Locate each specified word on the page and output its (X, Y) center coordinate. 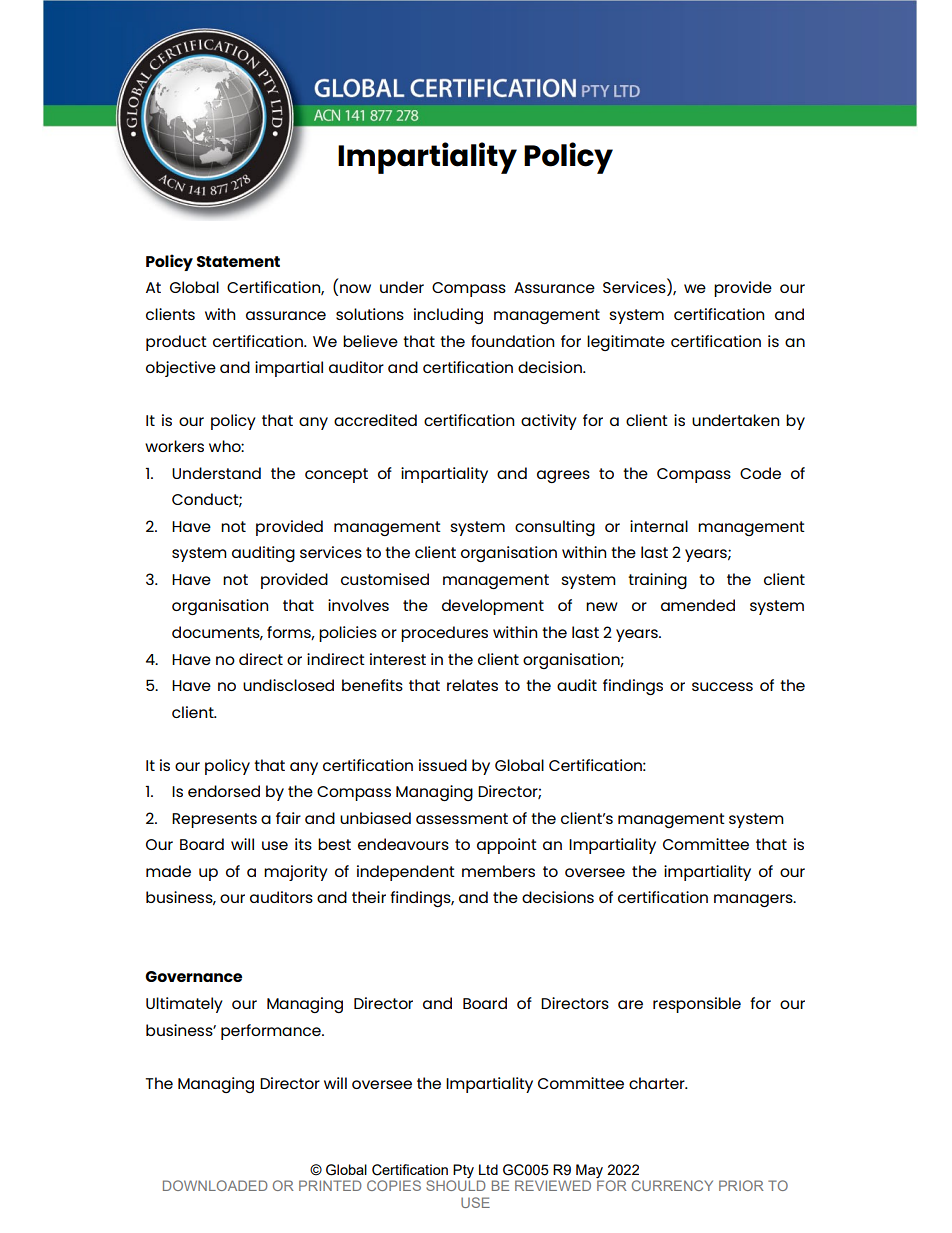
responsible (697, 1005)
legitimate (626, 343)
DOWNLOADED (215, 1185)
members (498, 871)
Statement (238, 261)
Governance (193, 976)
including (448, 316)
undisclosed (288, 685)
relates (472, 685)
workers (174, 446)
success (722, 686)
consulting (555, 528)
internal (659, 526)
